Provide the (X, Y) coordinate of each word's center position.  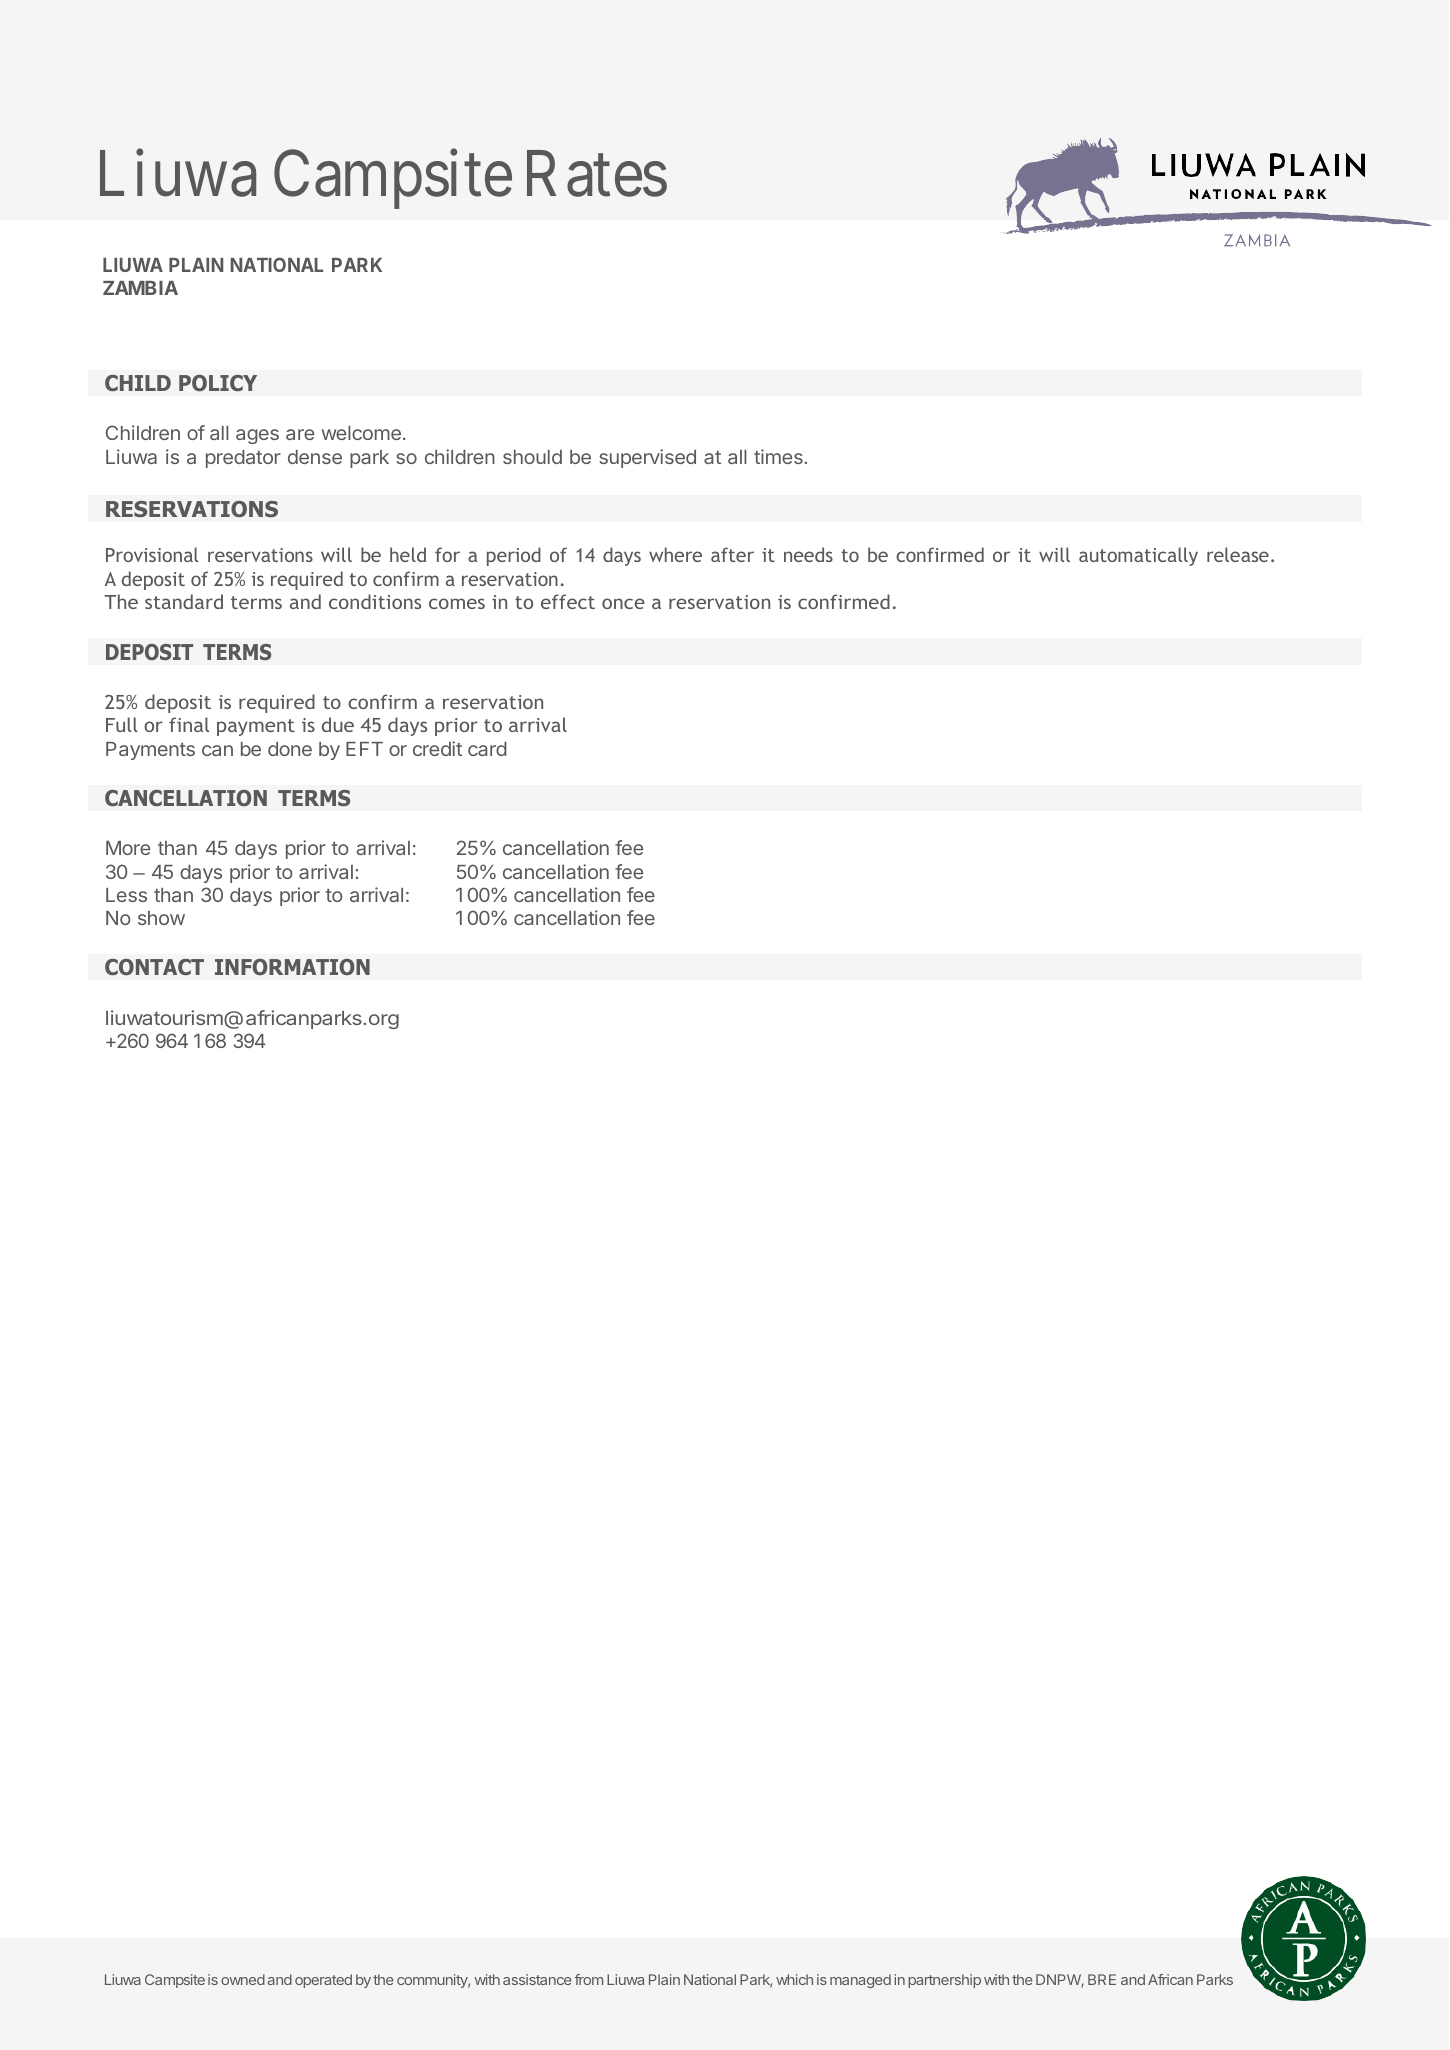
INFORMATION (292, 967)
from (588, 1979)
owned (243, 1979)
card (487, 749)
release (1238, 554)
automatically (1138, 556)
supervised (647, 458)
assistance (537, 1979)
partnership (944, 1981)
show (161, 918)
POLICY (218, 383)
